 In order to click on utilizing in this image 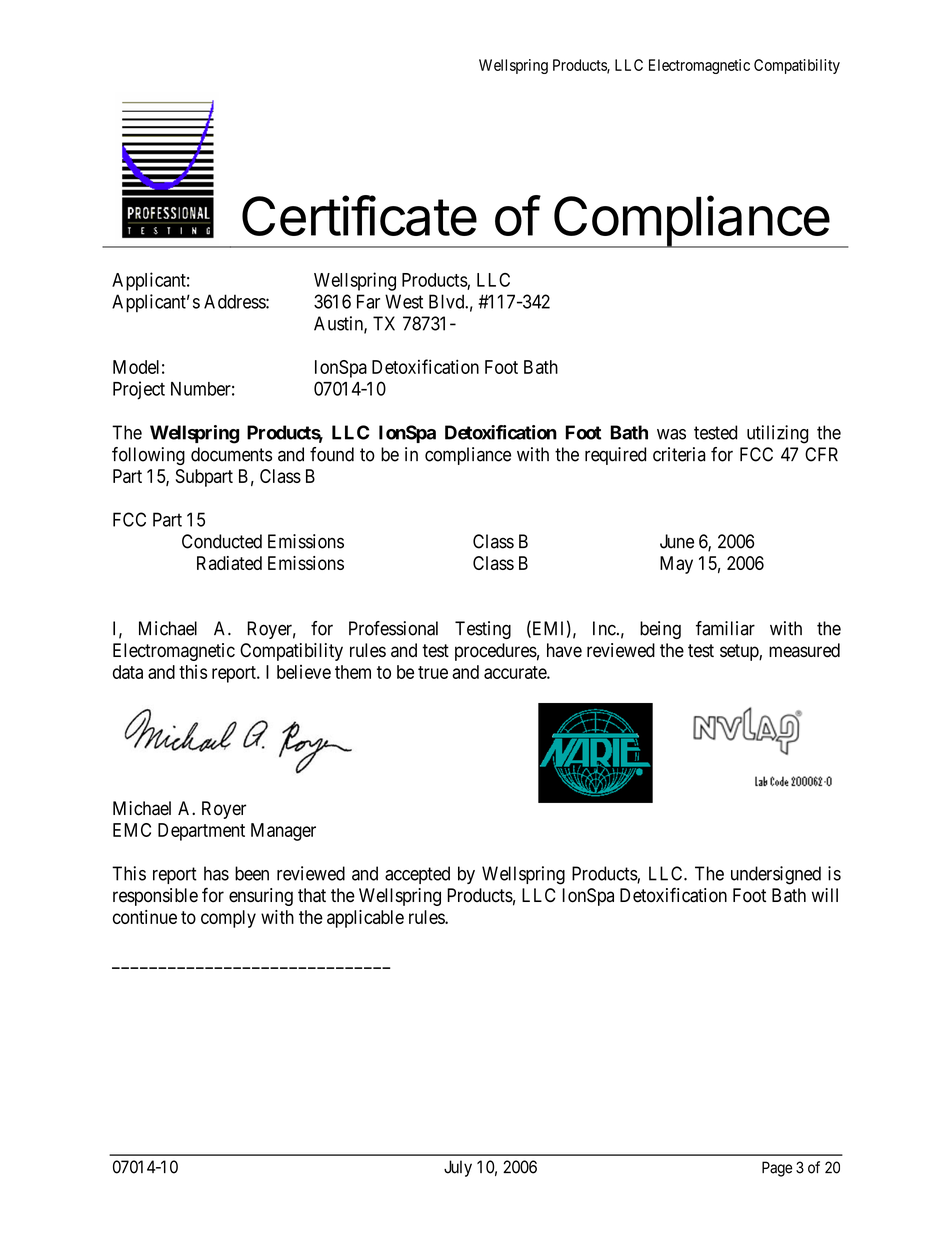, I will do `click(777, 434)`.
